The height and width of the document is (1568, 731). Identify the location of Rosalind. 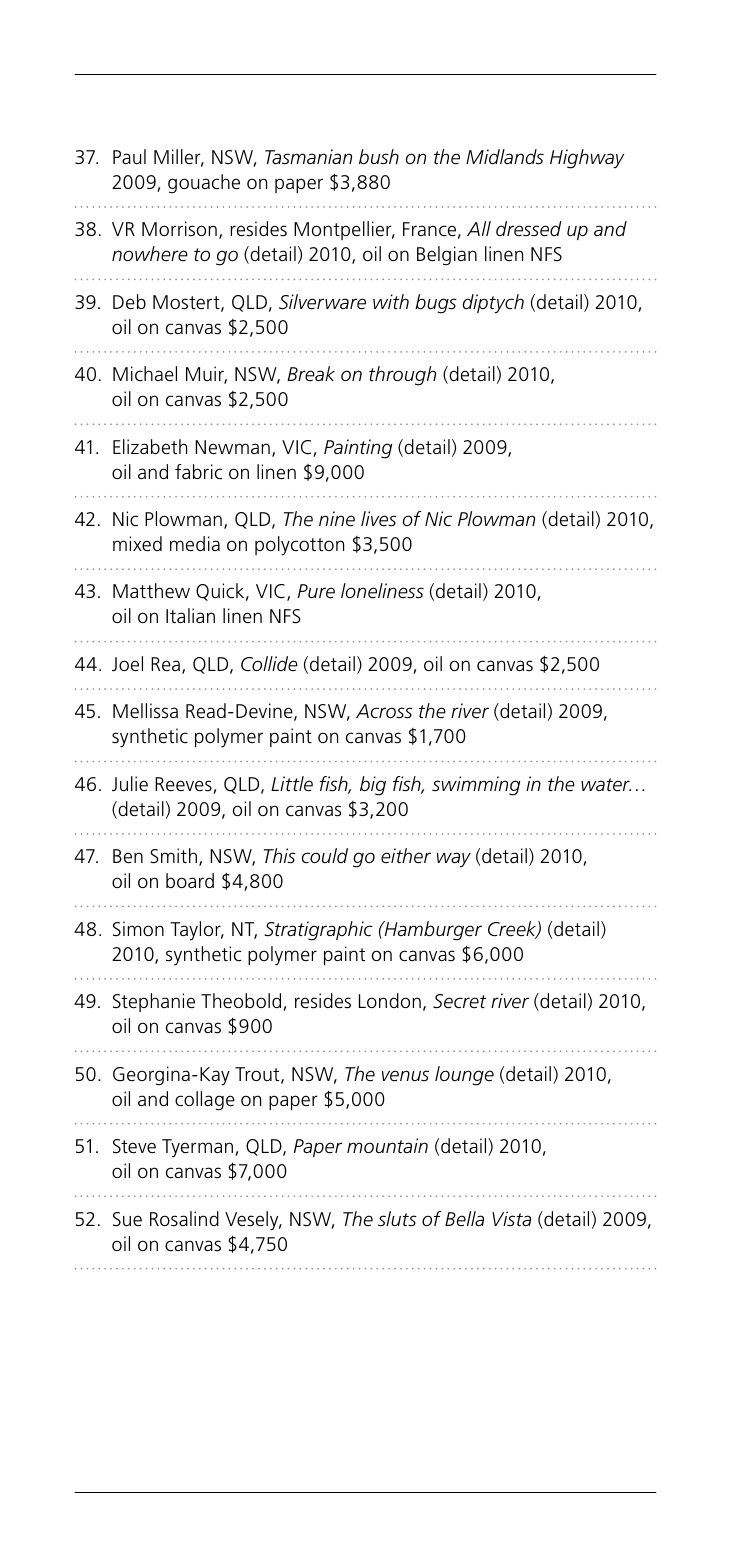
(184, 1219).
